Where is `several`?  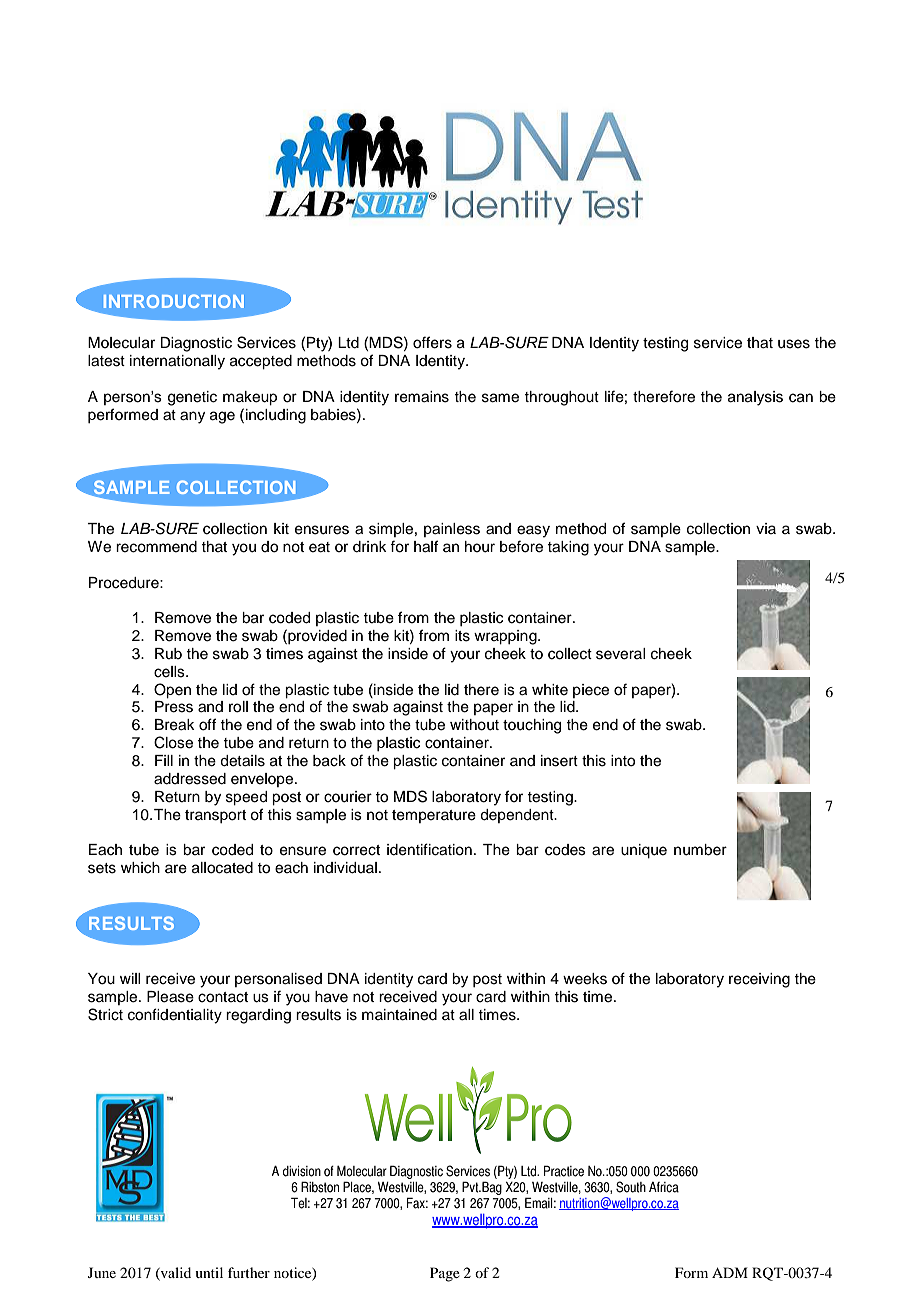 several is located at coordinates (620, 654).
